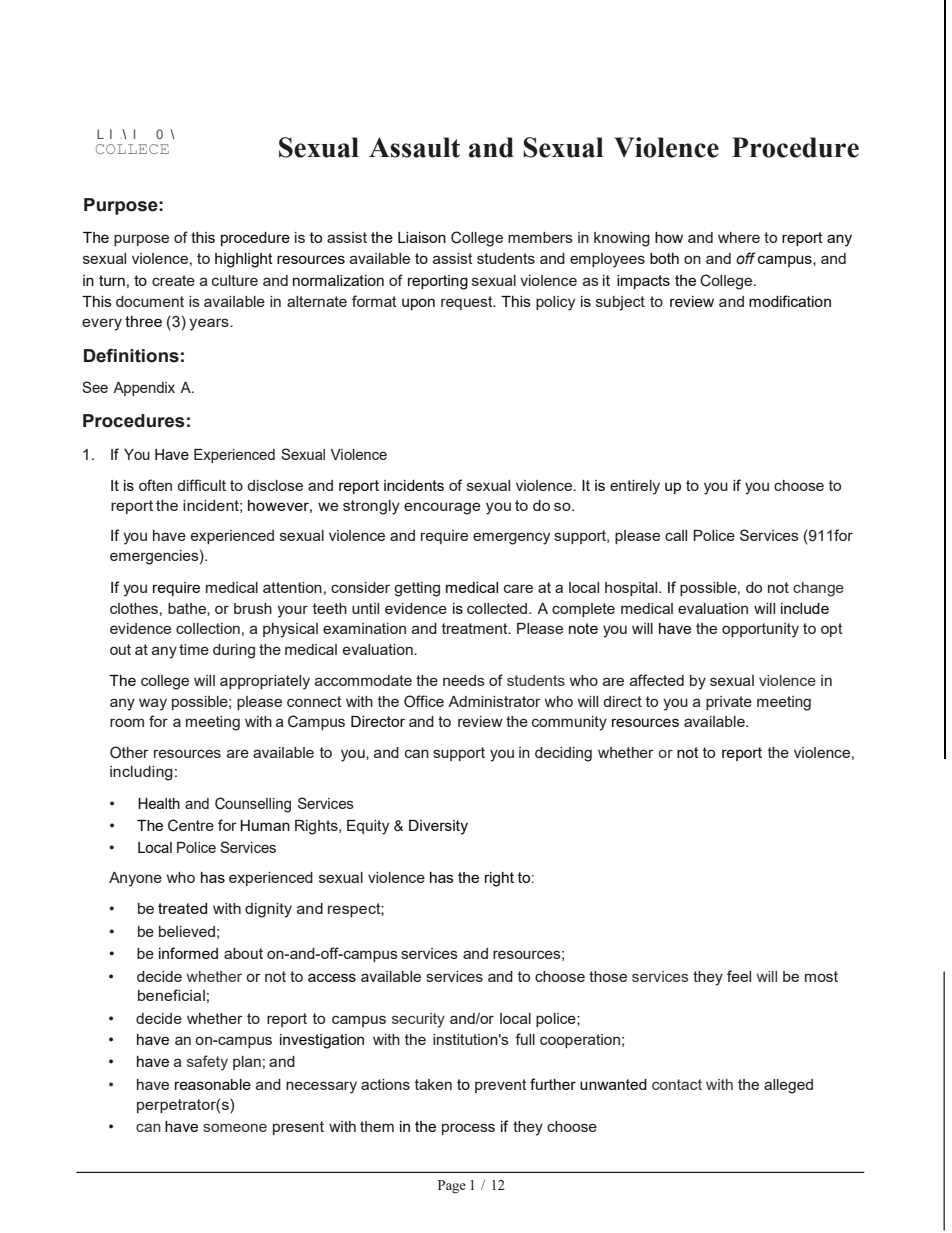  What do you see at coordinates (414, 147) in the screenshot?
I see `Assault` at bounding box center [414, 147].
